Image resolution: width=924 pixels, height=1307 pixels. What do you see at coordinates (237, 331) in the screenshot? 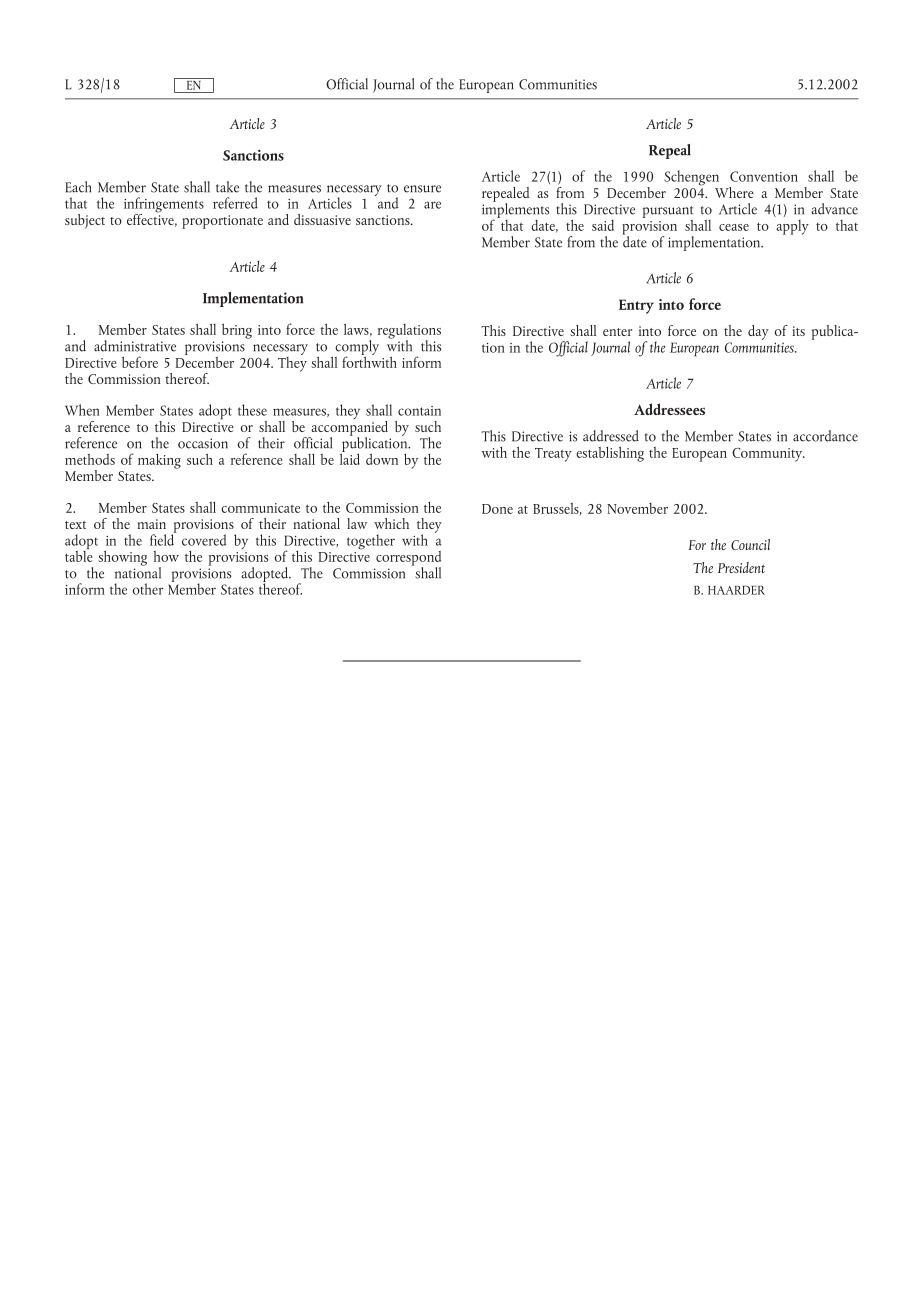
I see `bring` at bounding box center [237, 331].
